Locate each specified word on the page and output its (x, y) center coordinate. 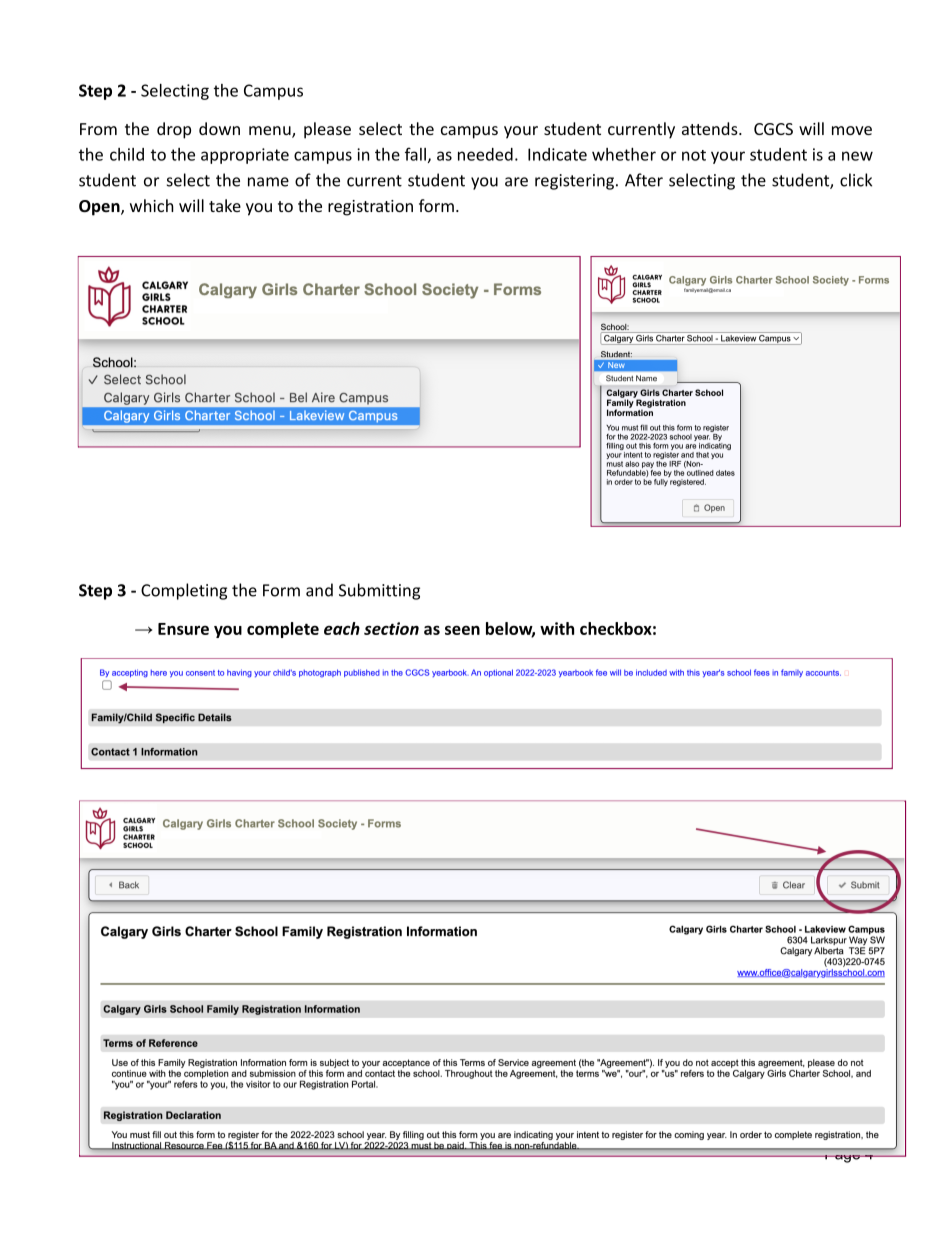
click (856, 180)
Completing (184, 591)
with (557, 628)
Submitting (379, 591)
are (516, 182)
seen (462, 630)
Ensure (183, 629)
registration (370, 208)
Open (100, 208)
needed (485, 154)
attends (711, 128)
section (391, 628)
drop (174, 130)
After (644, 180)
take (225, 205)
